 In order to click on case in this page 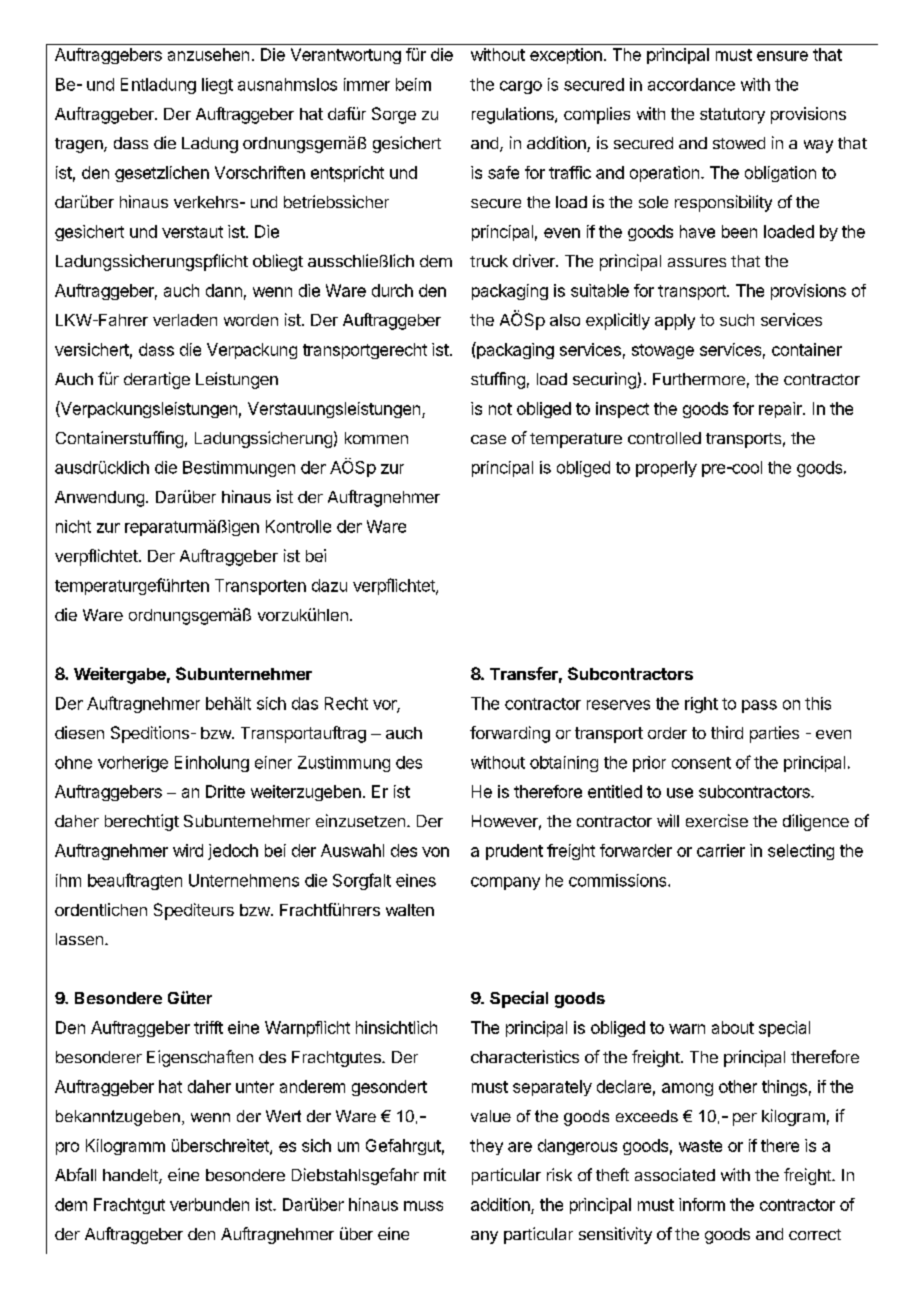, I will do `click(488, 439)`.
